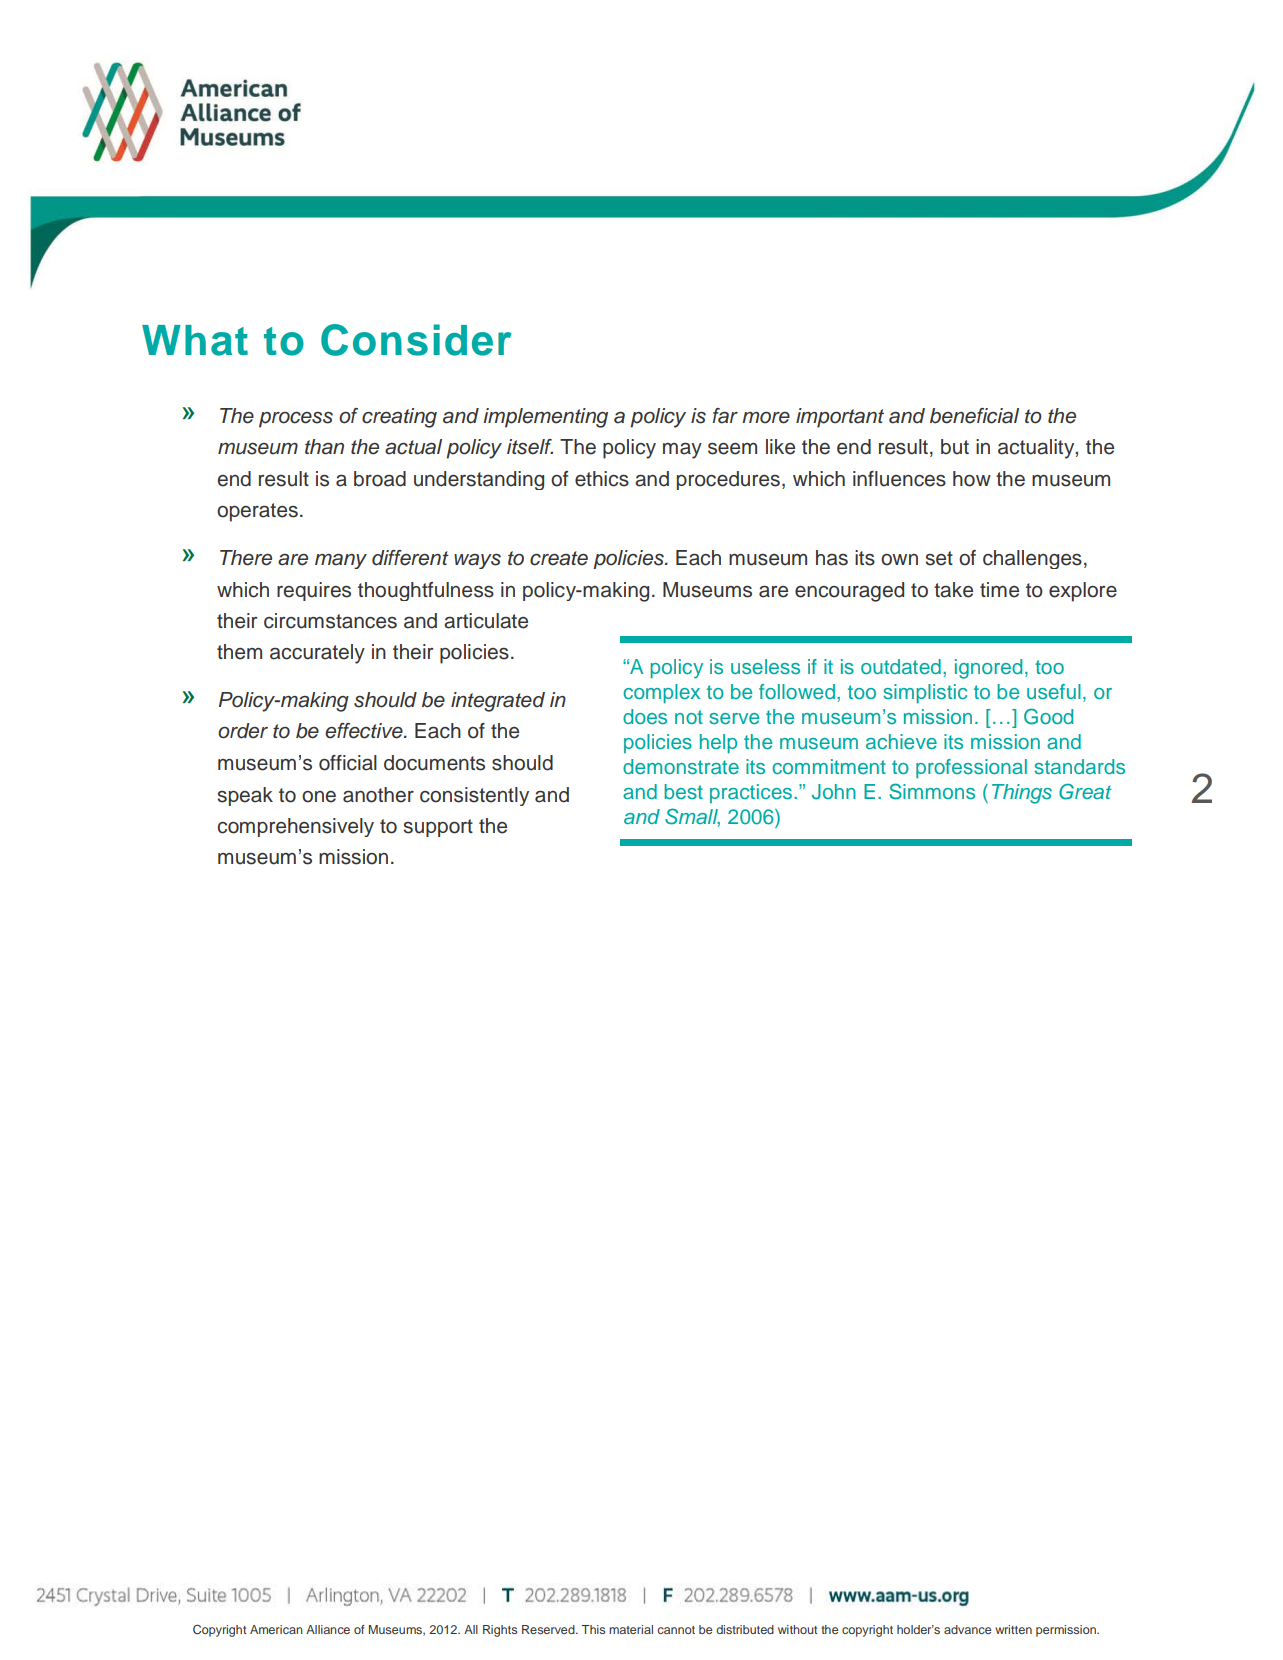  I want to click on material, so click(631, 1629).
